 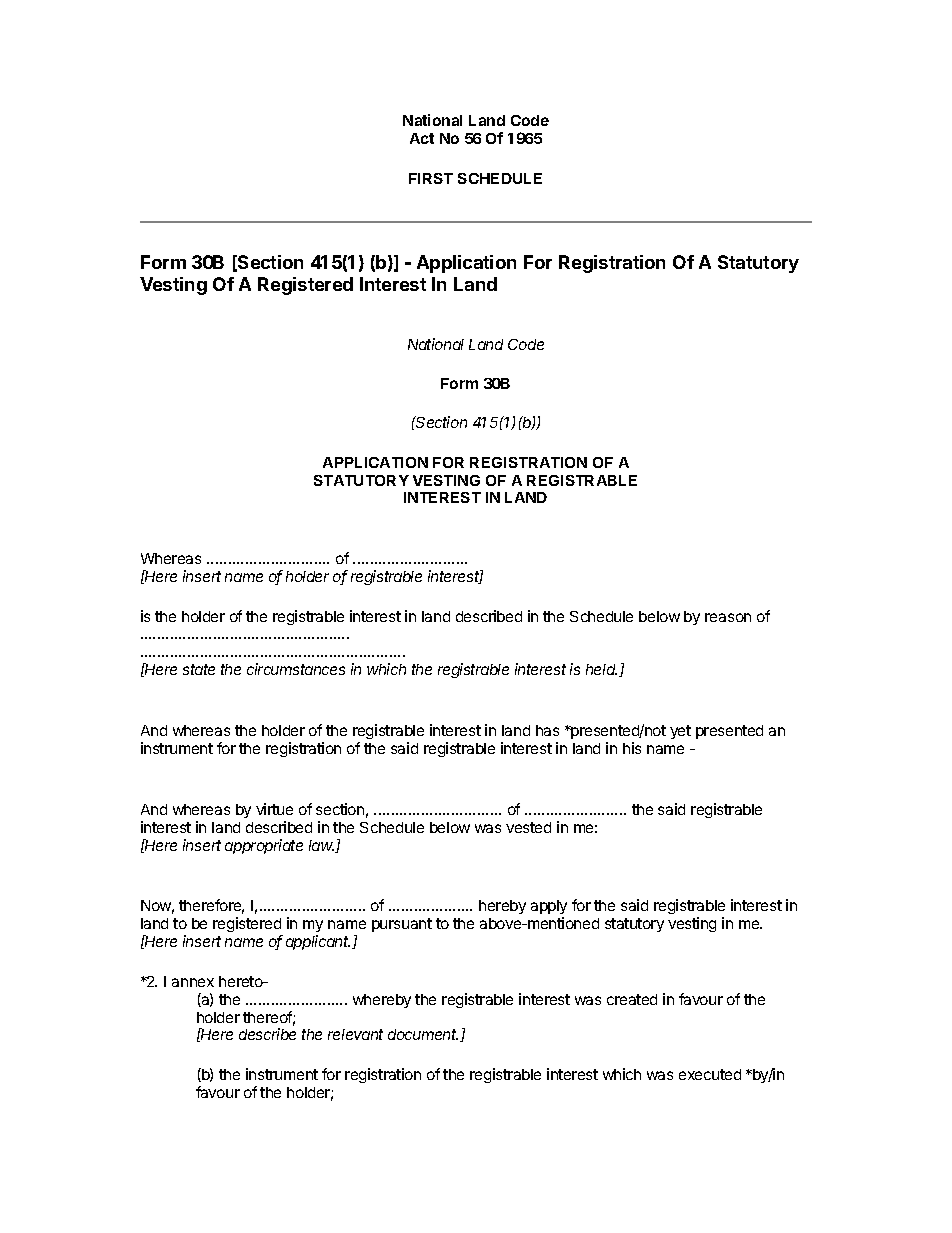 I want to click on FIRST, so click(x=431, y=178).
